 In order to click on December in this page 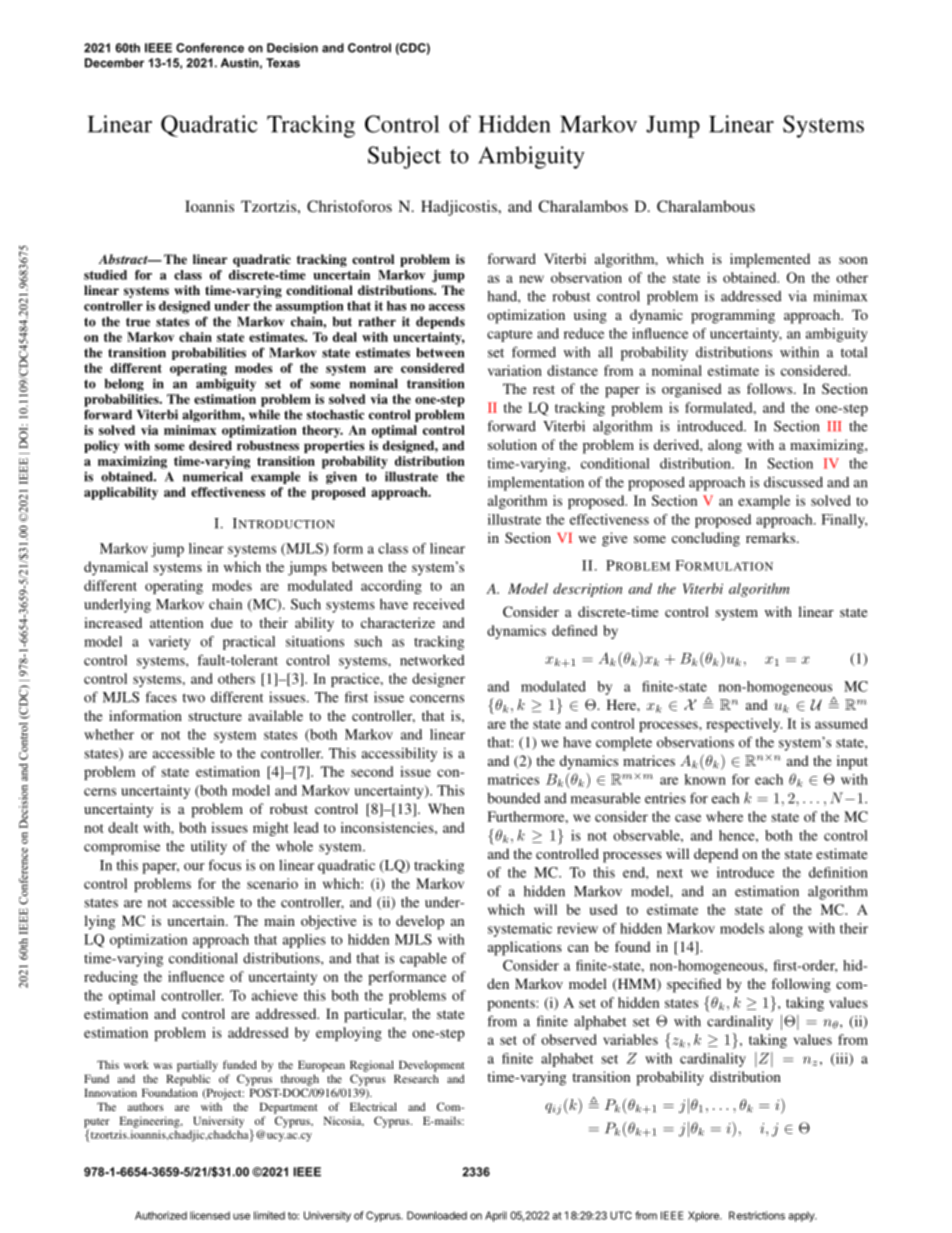, I will do `click(114, 63)`.
